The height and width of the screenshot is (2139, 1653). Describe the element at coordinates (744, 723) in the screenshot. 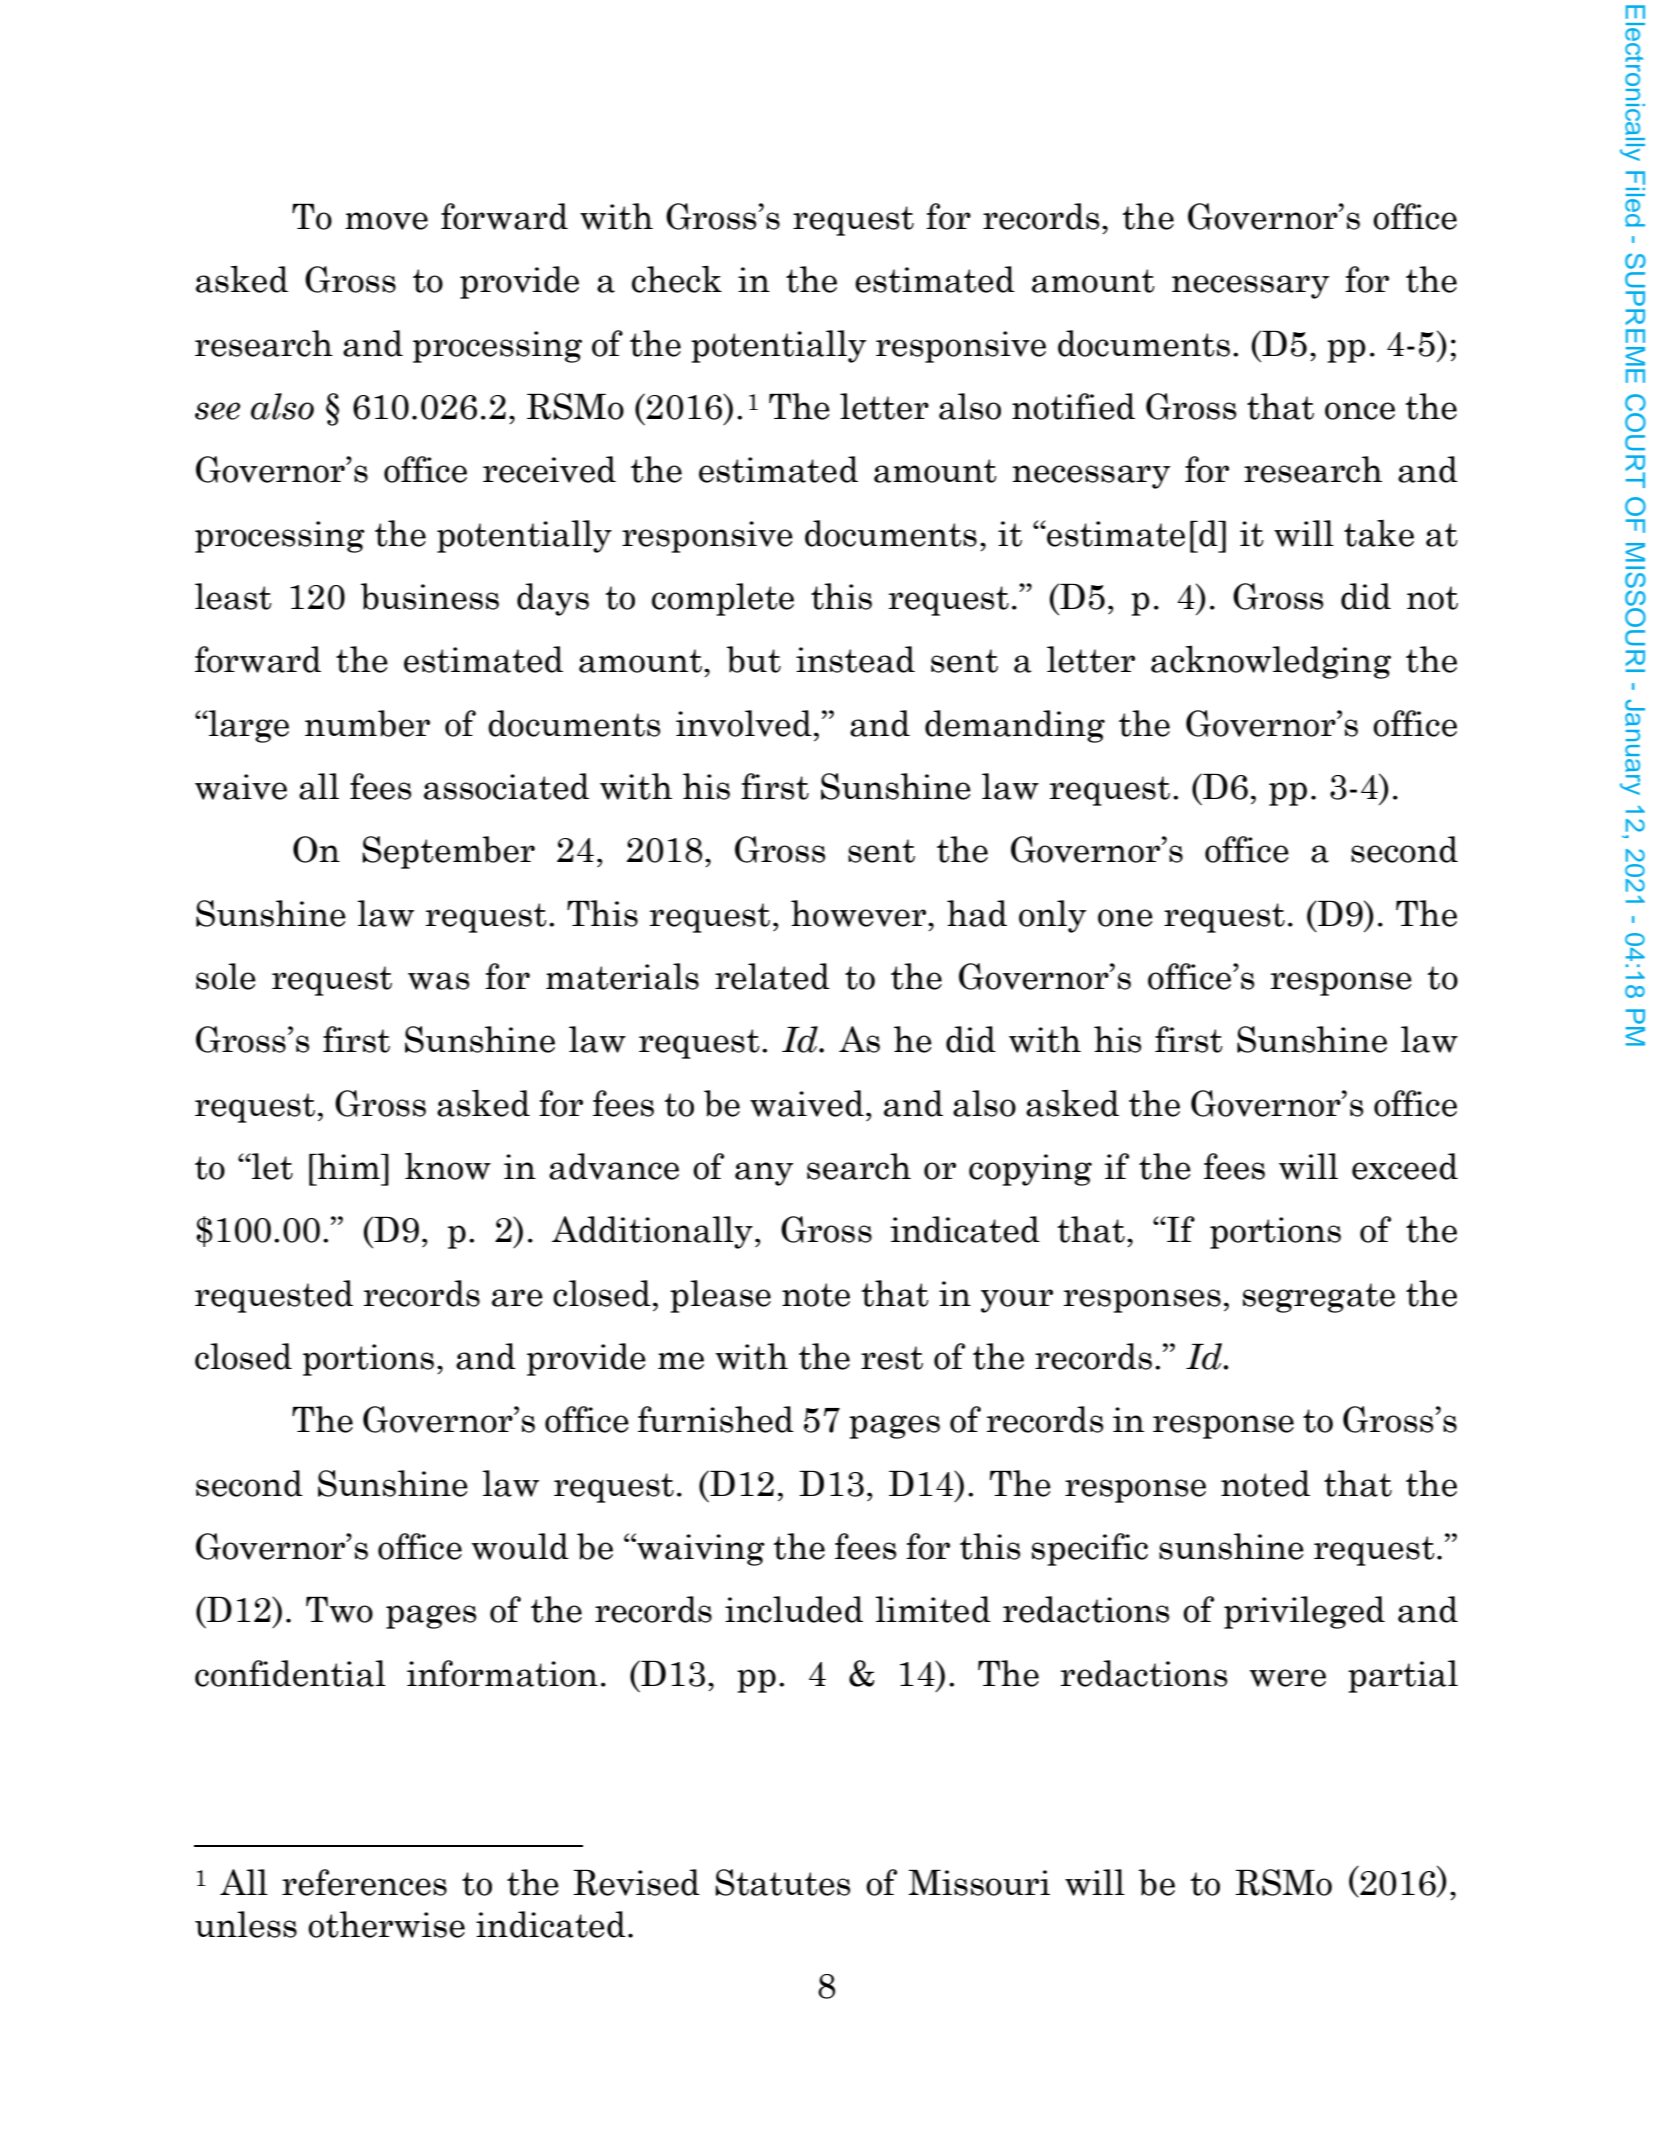

I see `involved` at that location.
